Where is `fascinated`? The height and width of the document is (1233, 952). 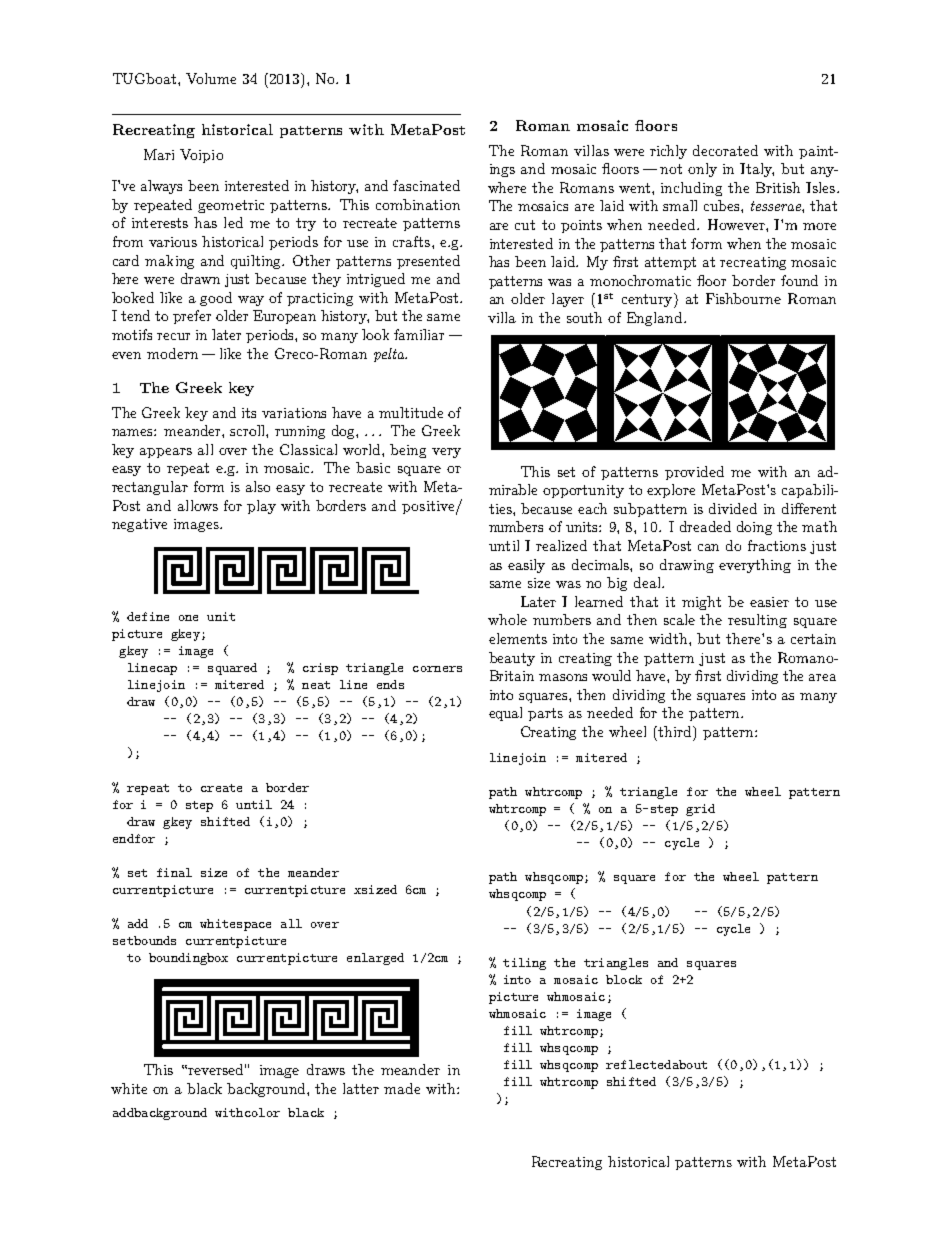 fascinated is located at coordinates (426, 185).
